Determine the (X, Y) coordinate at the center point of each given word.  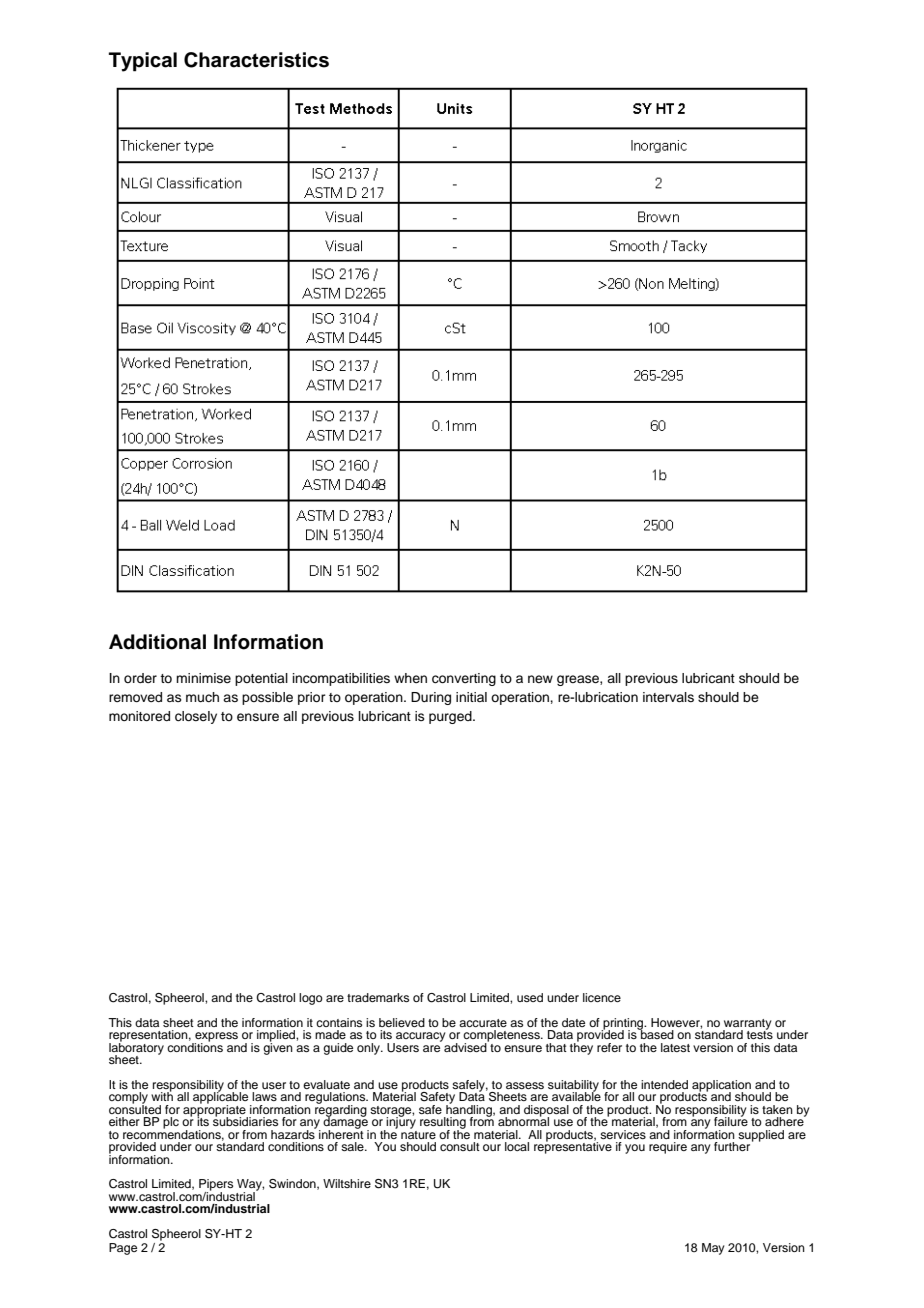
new (540, 679)
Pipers (216, 1186)
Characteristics (256, 60)
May (713, 1249)
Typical (143, 62)
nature (418, 1133)
